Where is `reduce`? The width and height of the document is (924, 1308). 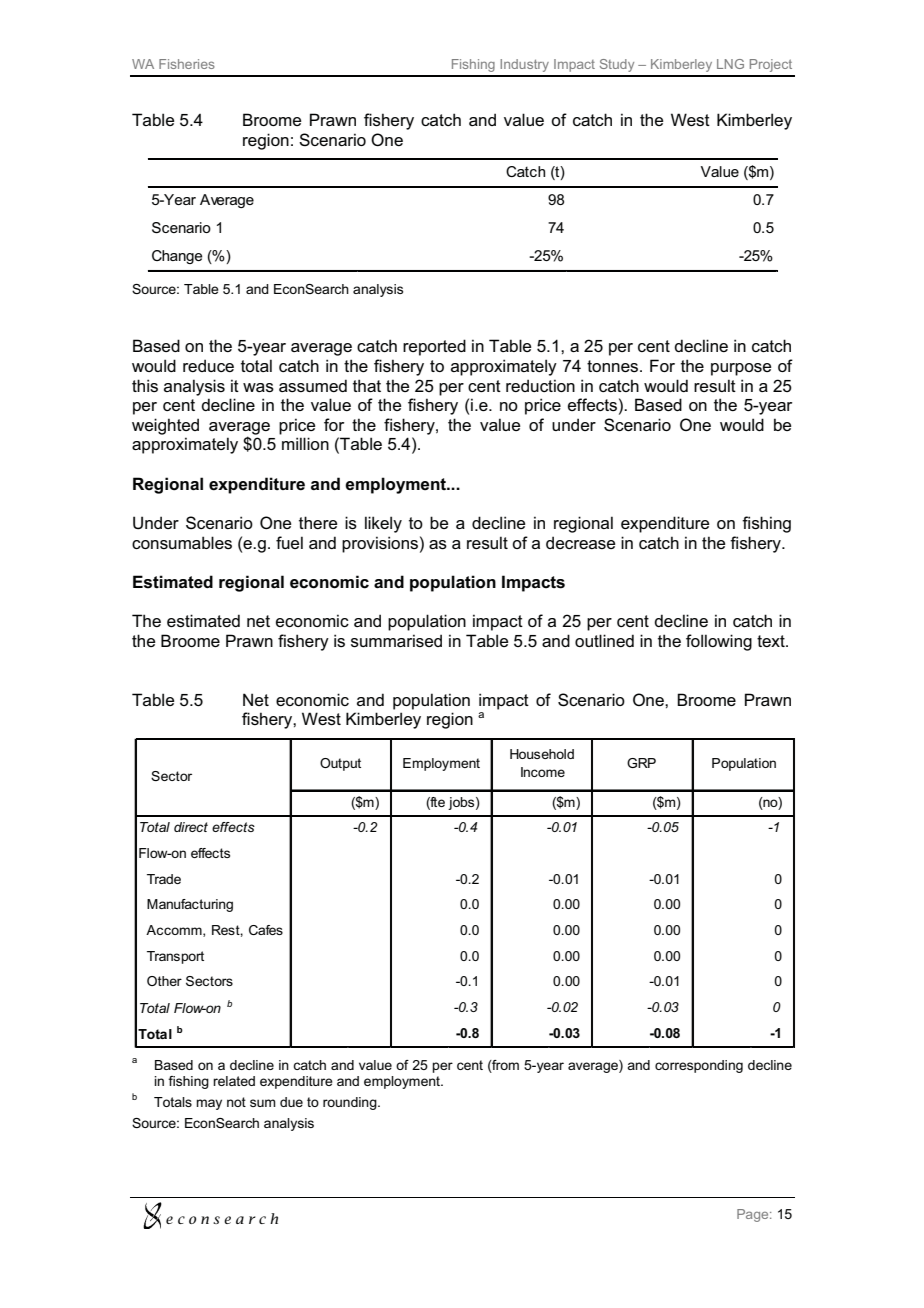
reduce is located at coordinates (208, 365).
